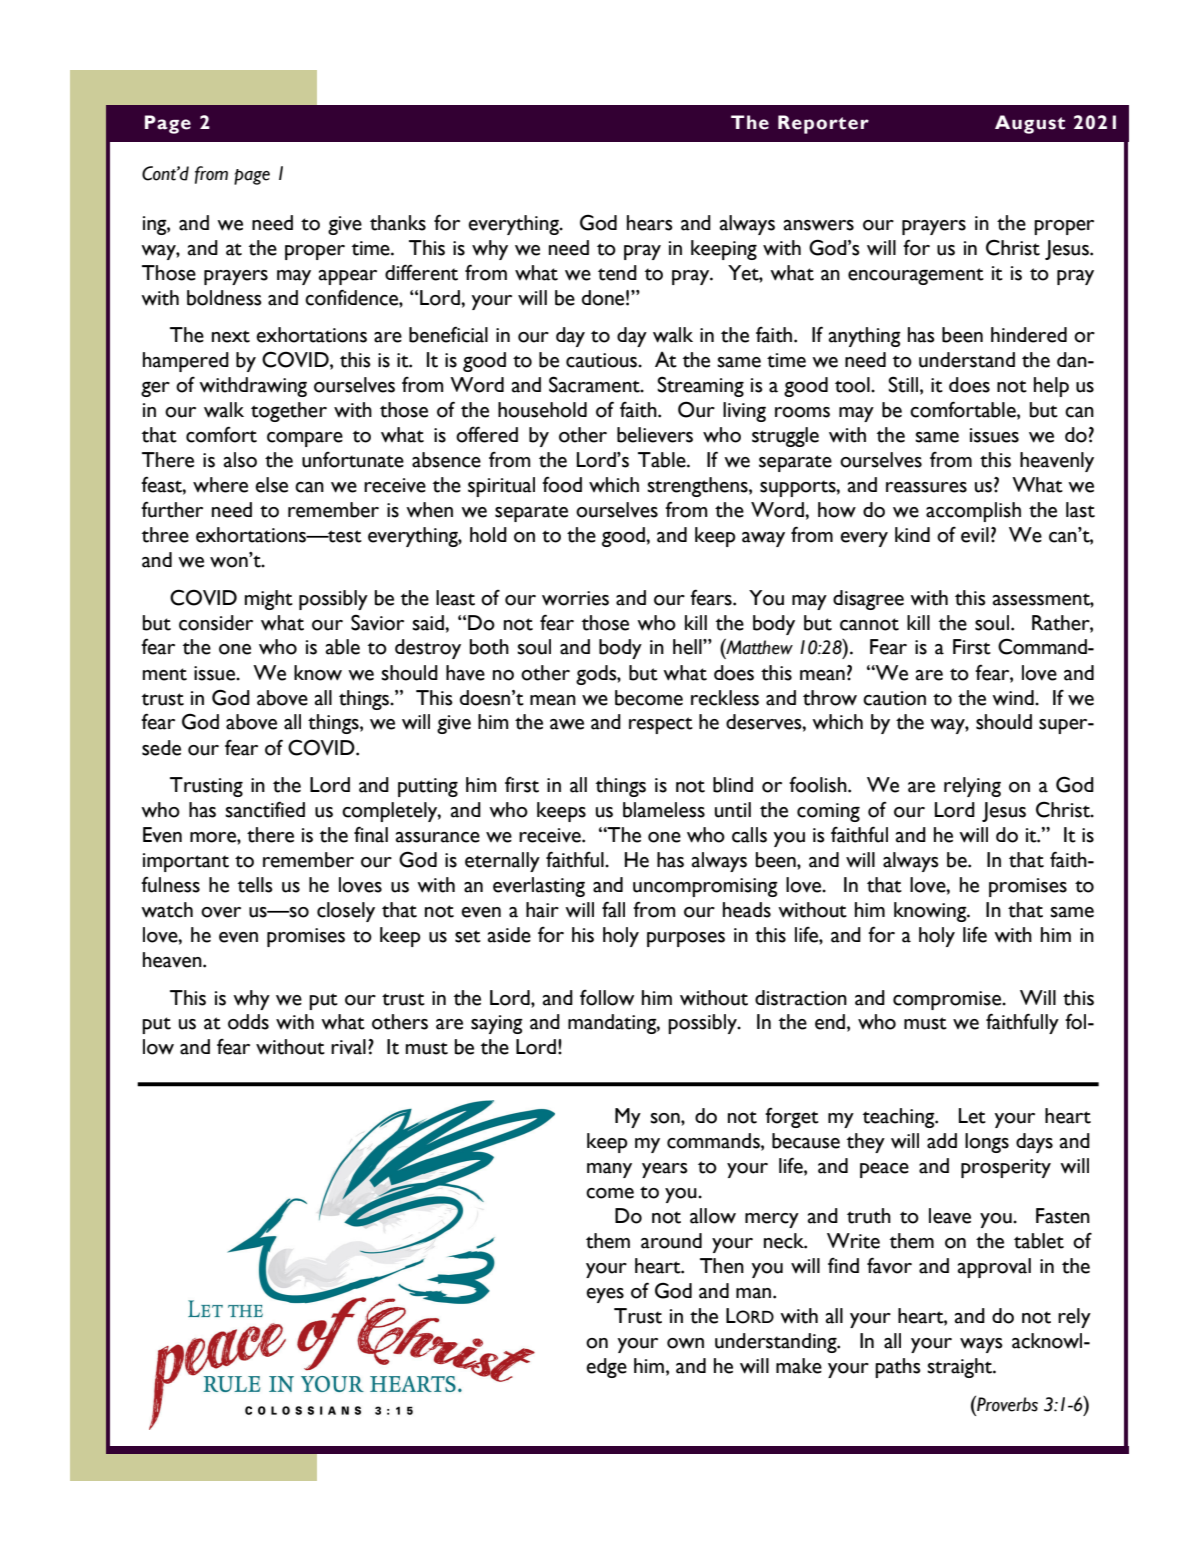 Image resolution: width=1199 pixels, height=1552 pixels. What do you see at coordinates (607, 998) in the document?
I see `follow` at bounding box center [607, 998].
